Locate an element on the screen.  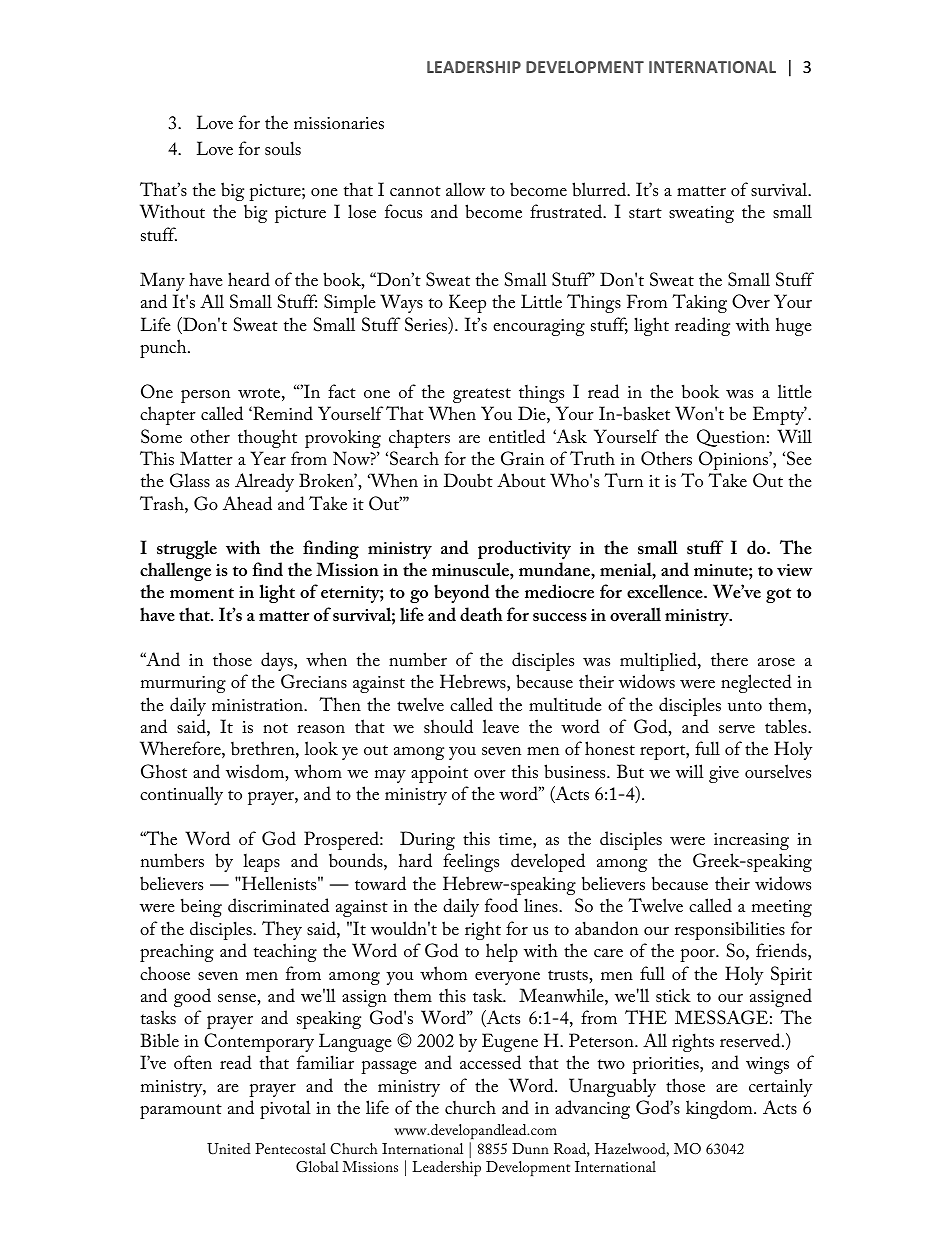
feelings is located at coordinates (471, 862).
